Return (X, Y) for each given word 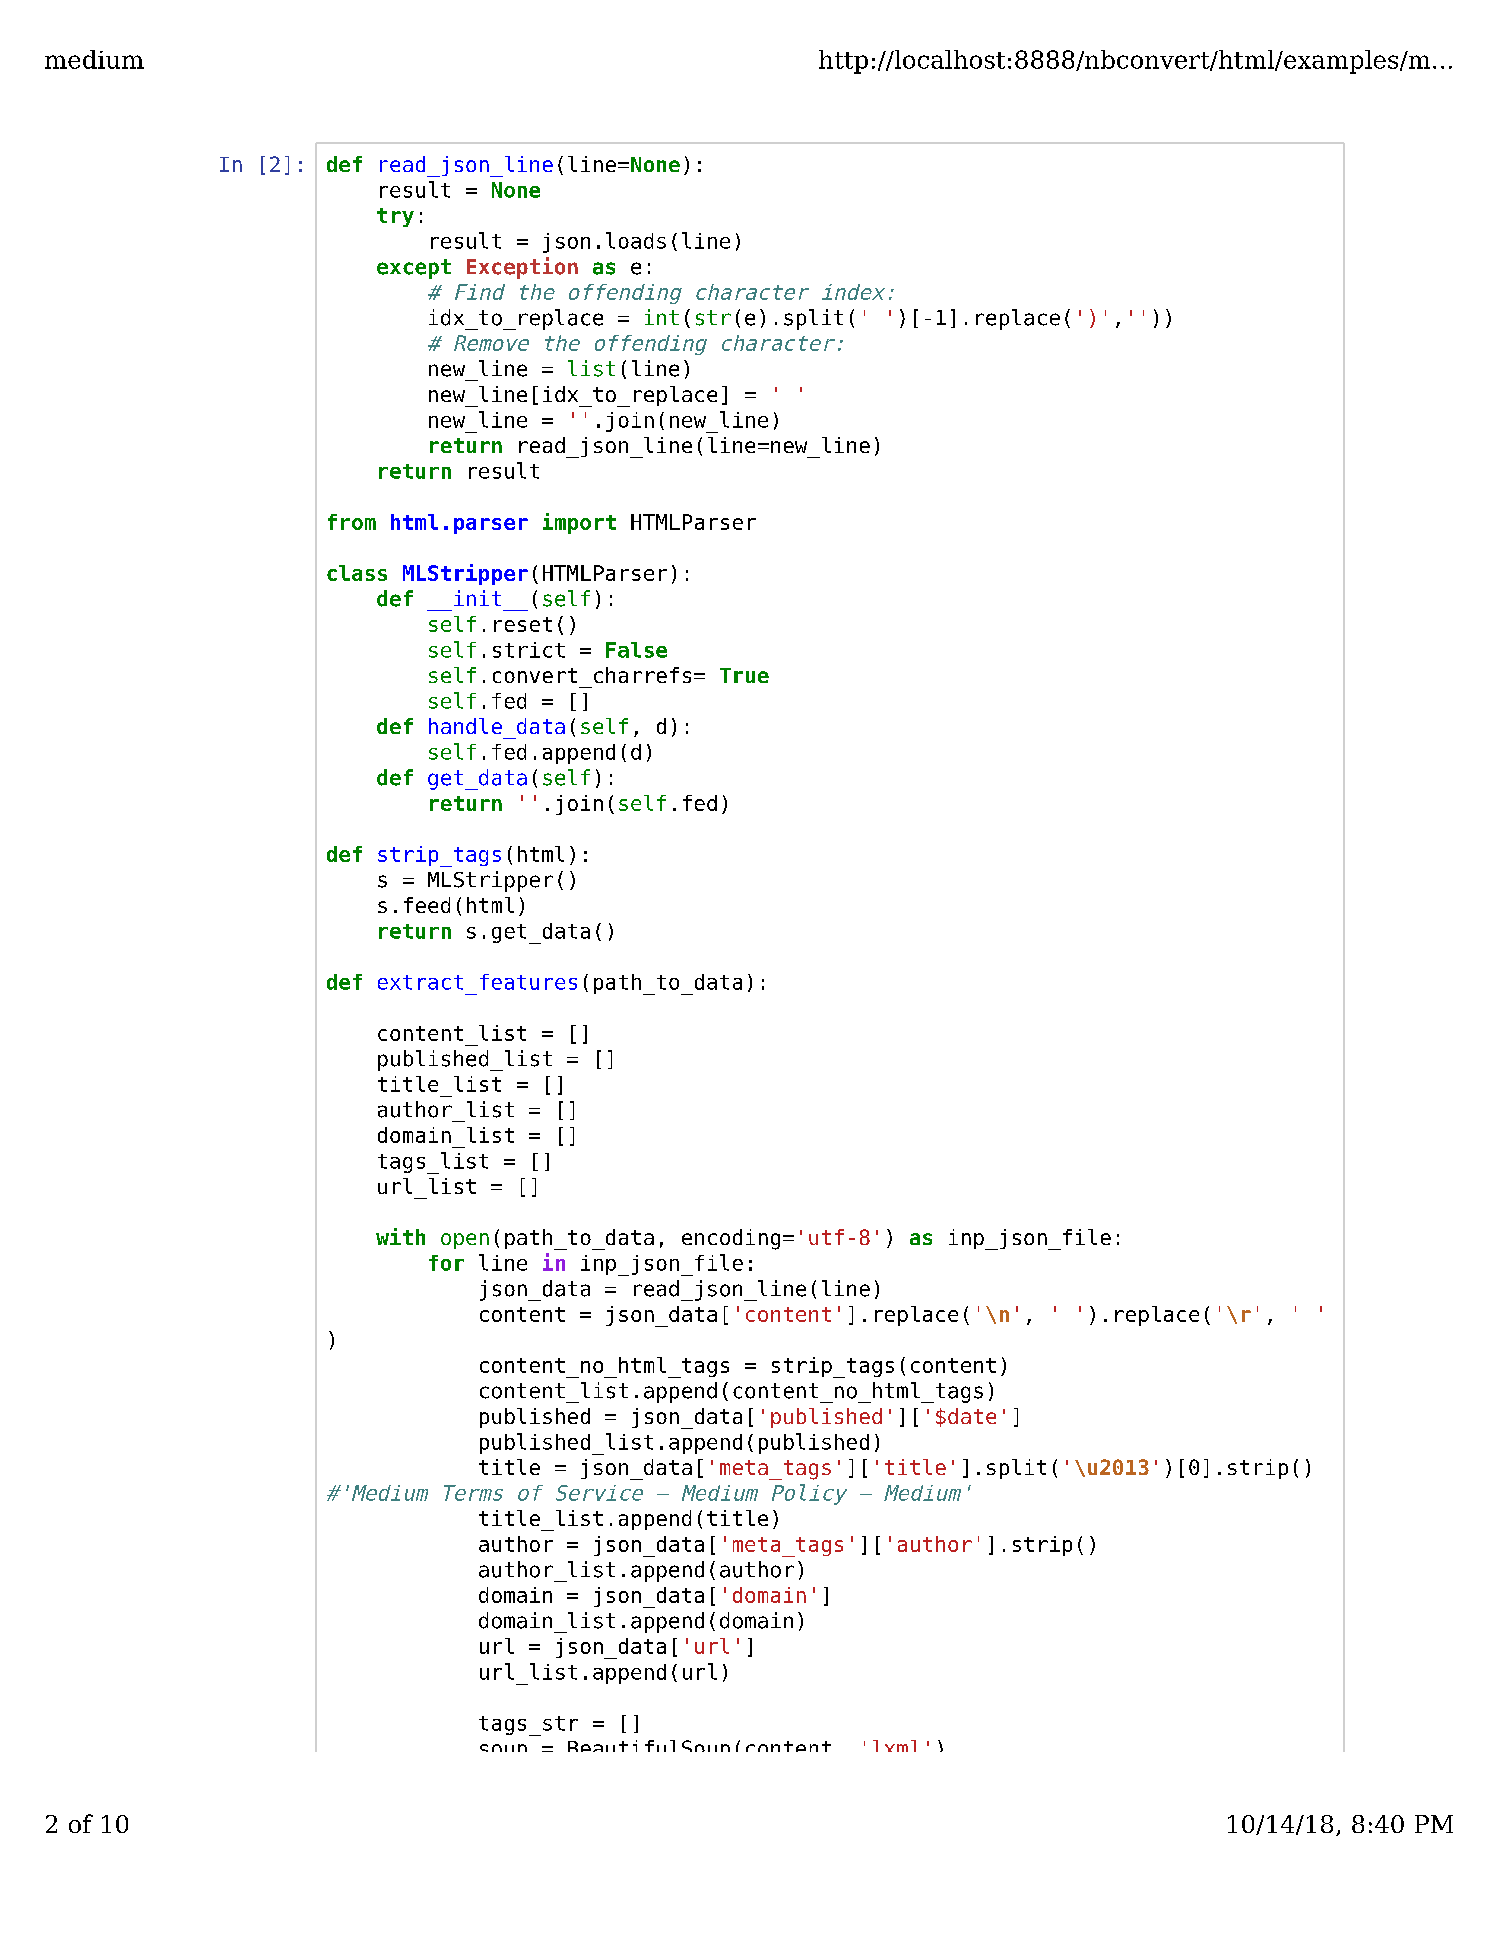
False (636, 650)
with (400, 1236)
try (395, 217)
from (352, 522)
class (357, 573)
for (446, 1263)
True (744, 675)
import (579, 523)
